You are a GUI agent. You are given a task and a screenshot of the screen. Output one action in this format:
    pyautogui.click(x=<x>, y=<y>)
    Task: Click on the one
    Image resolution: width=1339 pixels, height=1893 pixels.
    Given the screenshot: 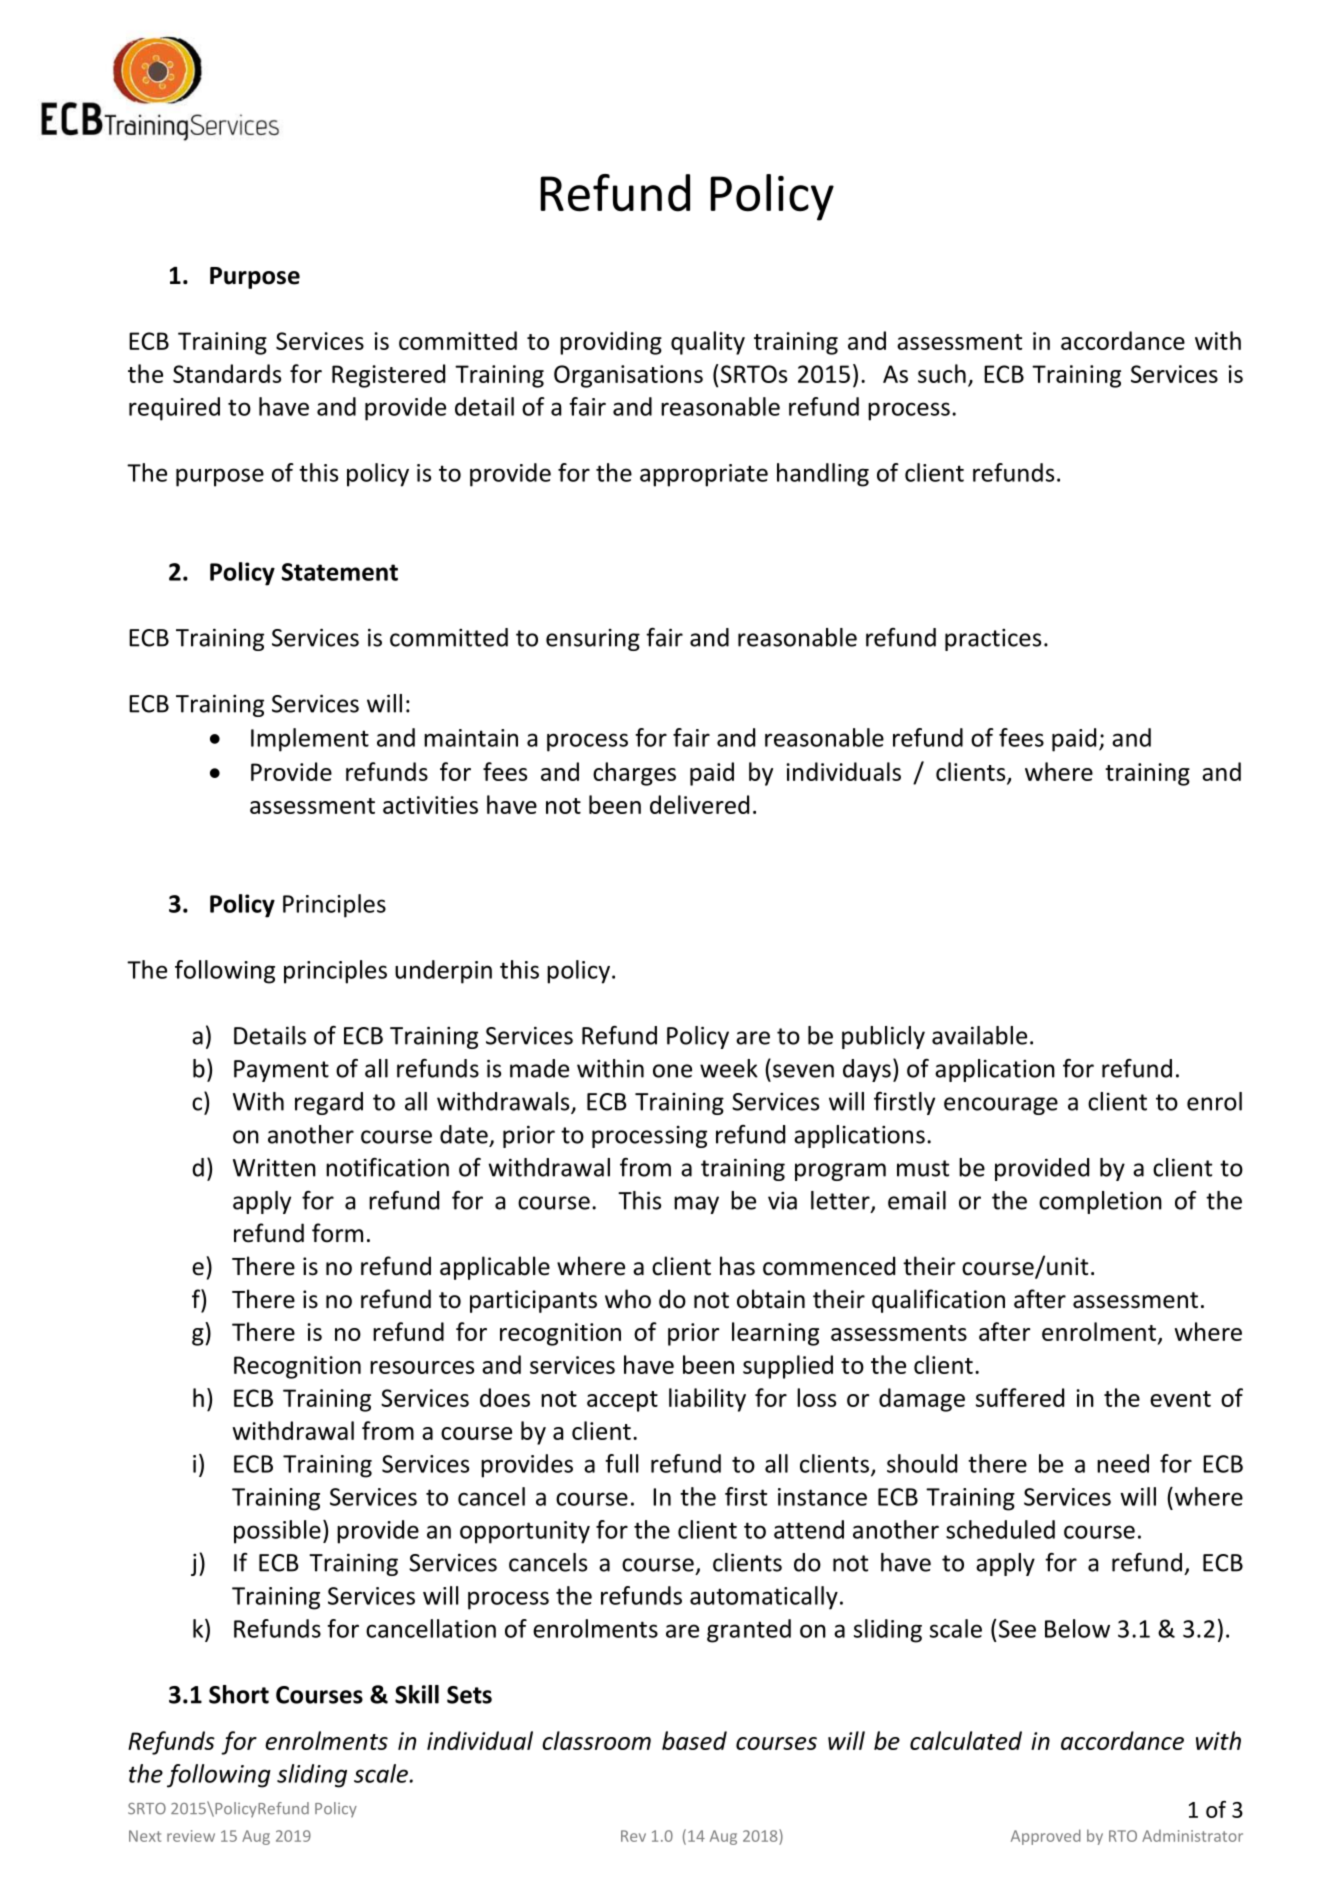 What is the action you would take?
    pyautogui.click(x=672, y=1071)
